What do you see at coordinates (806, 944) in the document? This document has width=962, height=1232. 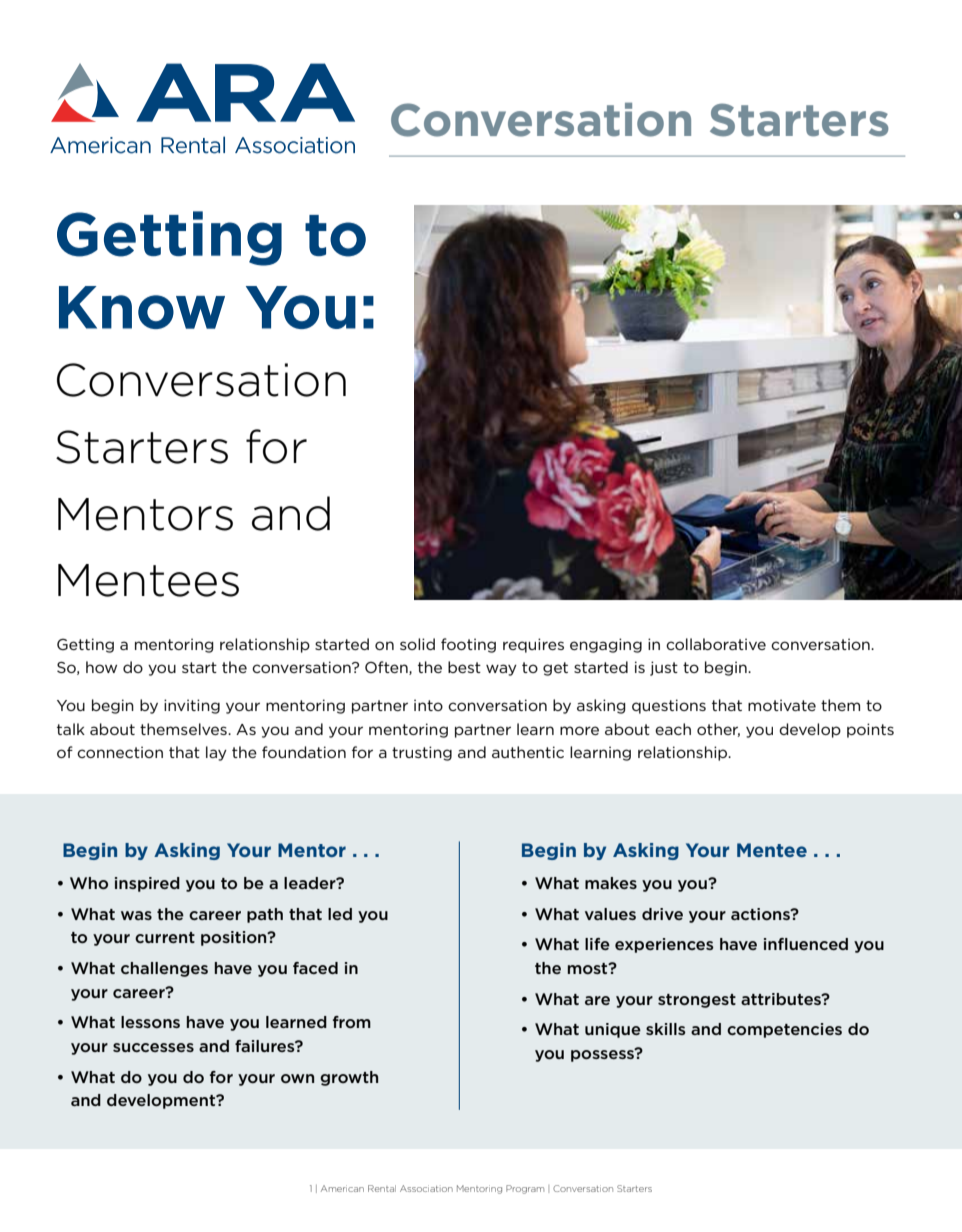 I see `influenced` at bounding box center [806, 944].
